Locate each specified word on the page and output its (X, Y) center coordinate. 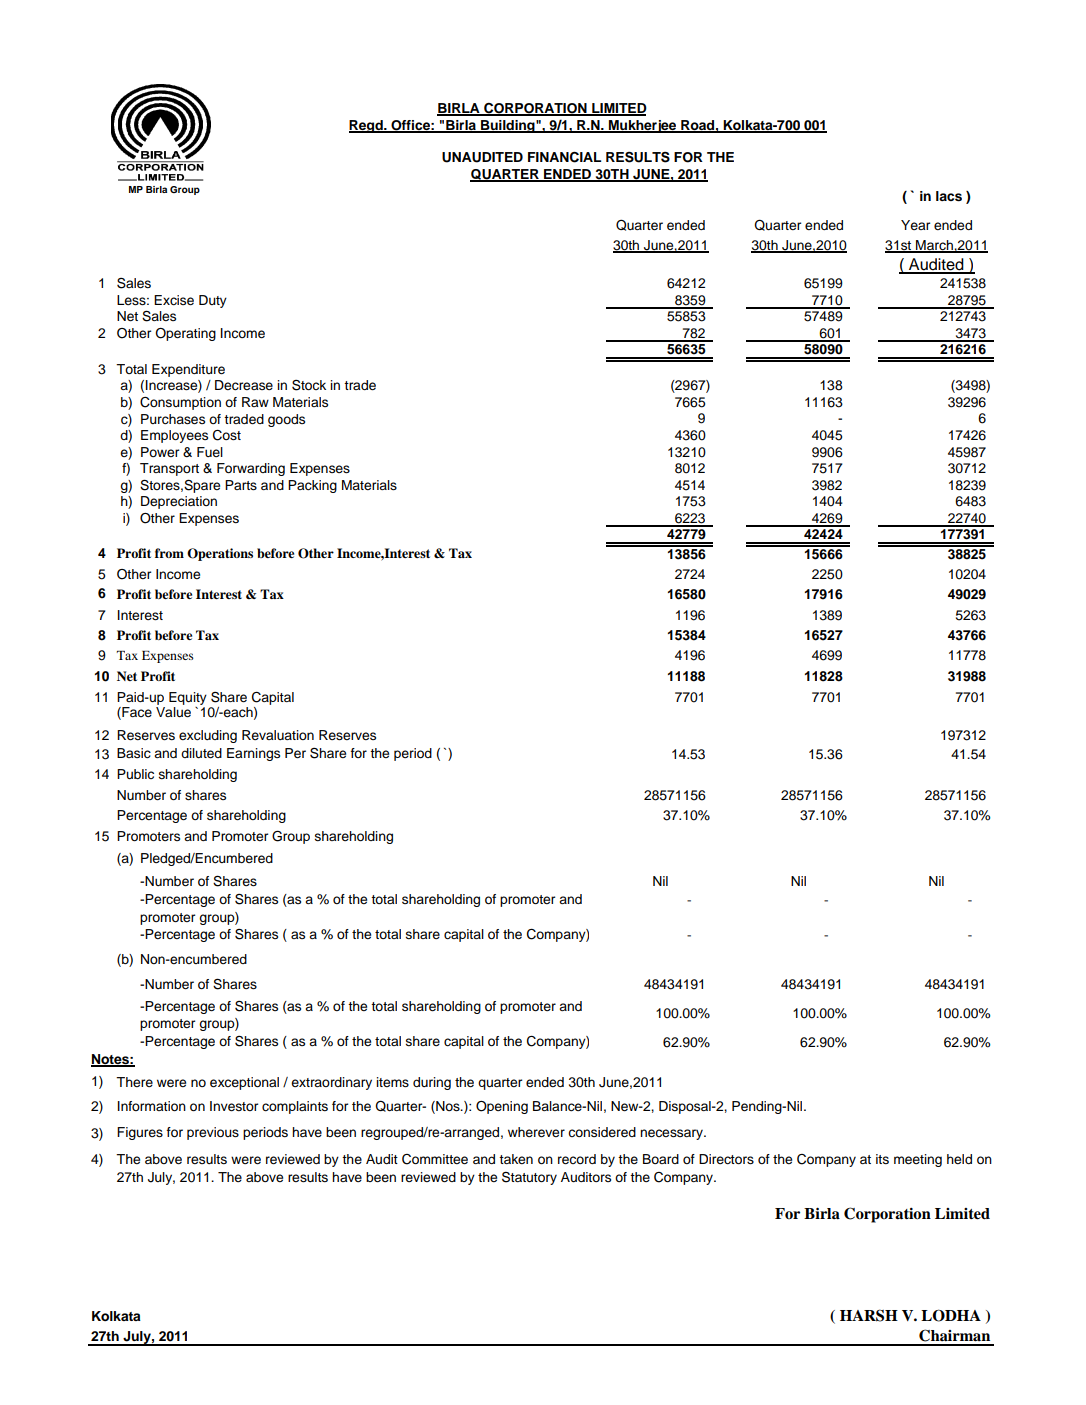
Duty (213, 301)
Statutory (529, 1178)
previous (213, 1133)
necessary (672, 1134)
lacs (949, 196)
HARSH (869, 1315)
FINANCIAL (564, 157)
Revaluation (278, 735)
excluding (208, 736)
